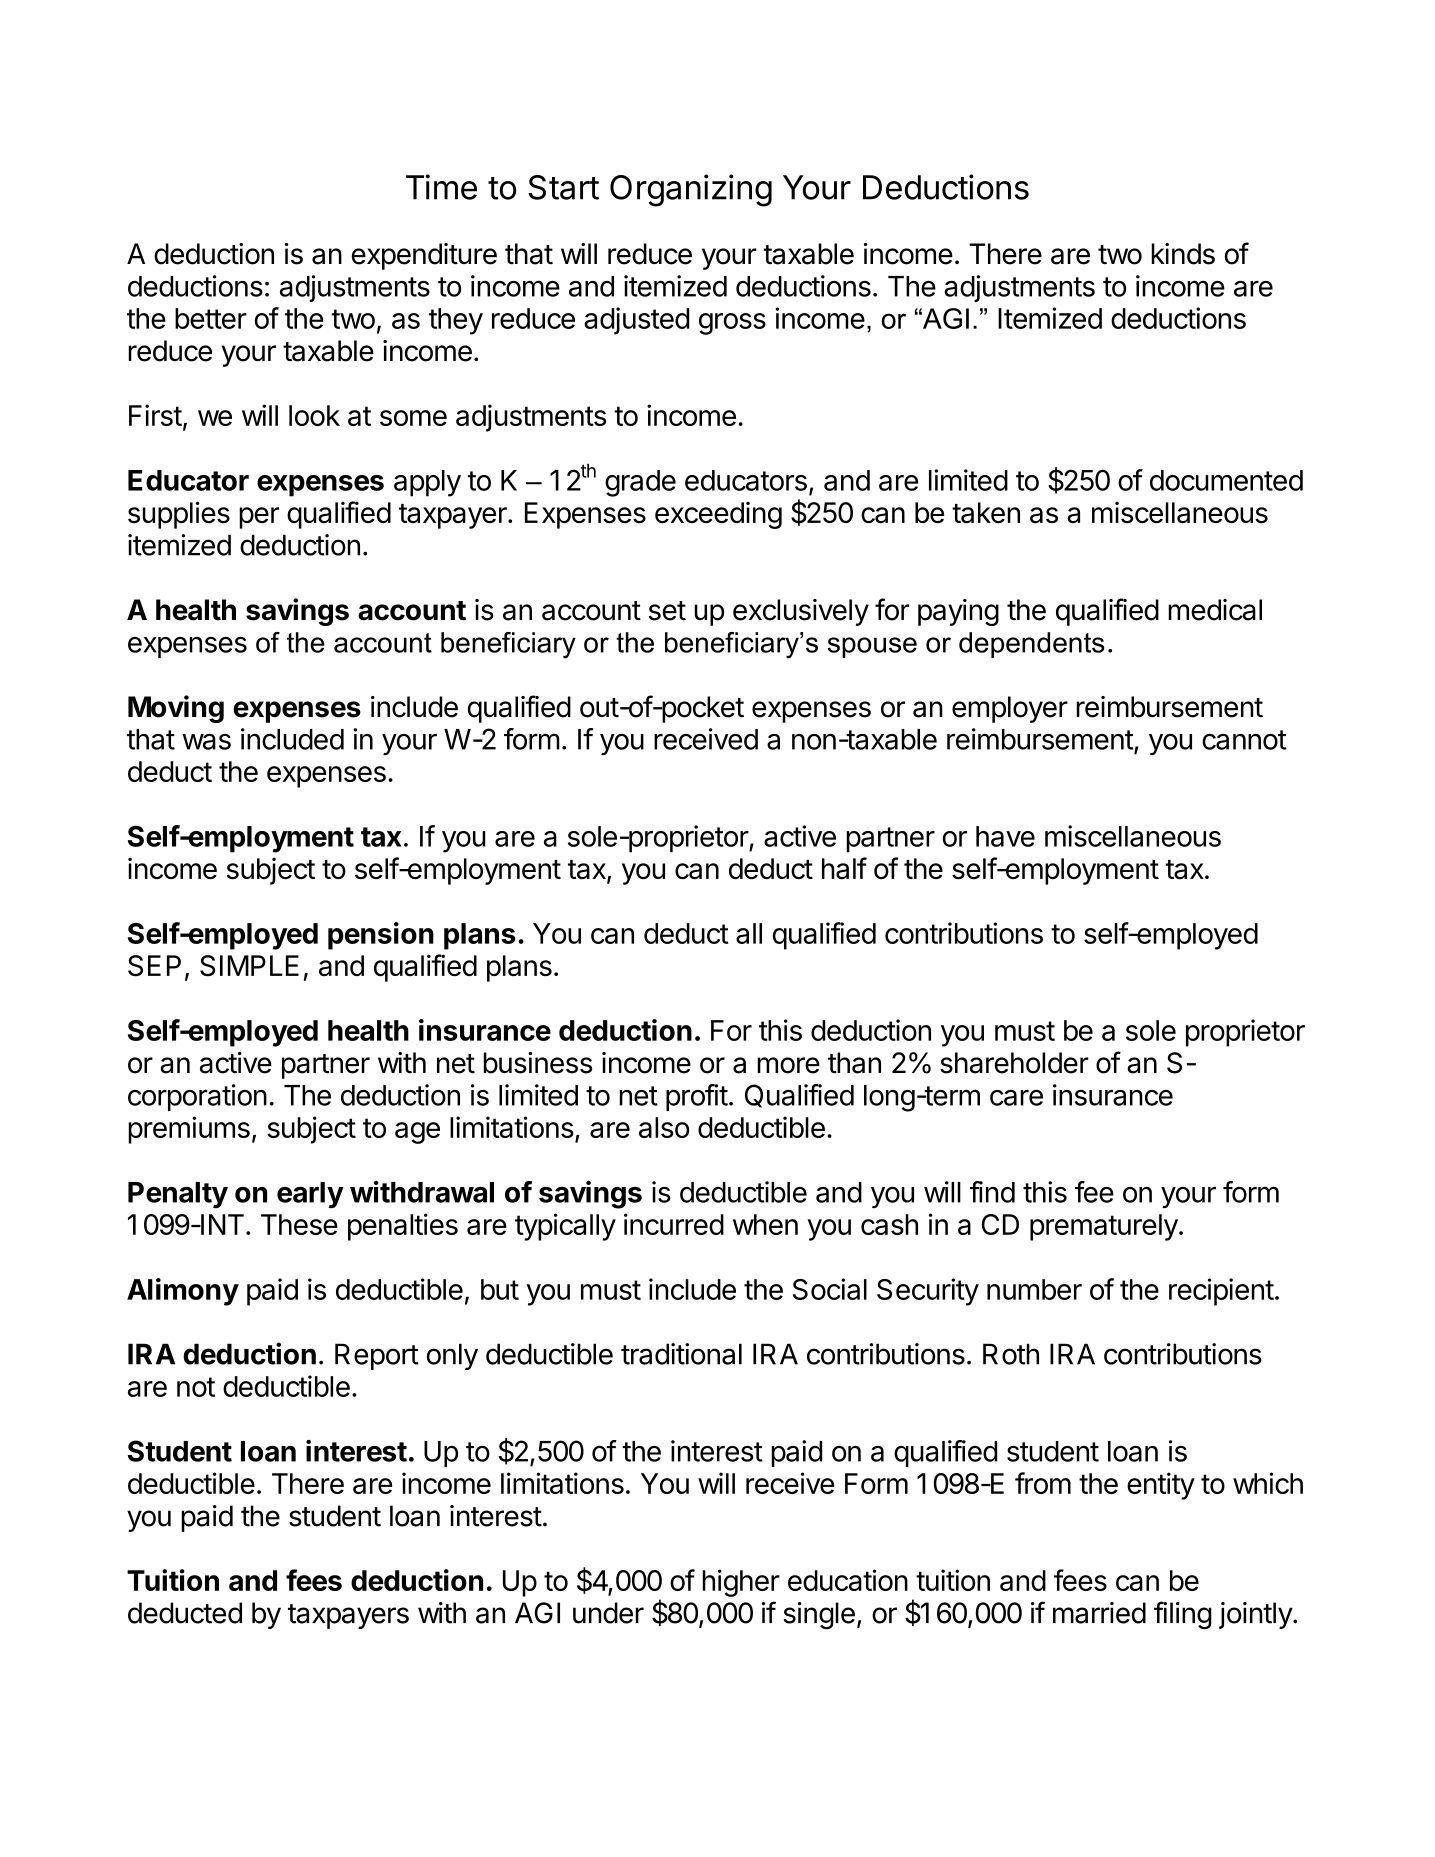 This image has height=1857, width=1435. I want to click on kinds, so click(1183, 254).
